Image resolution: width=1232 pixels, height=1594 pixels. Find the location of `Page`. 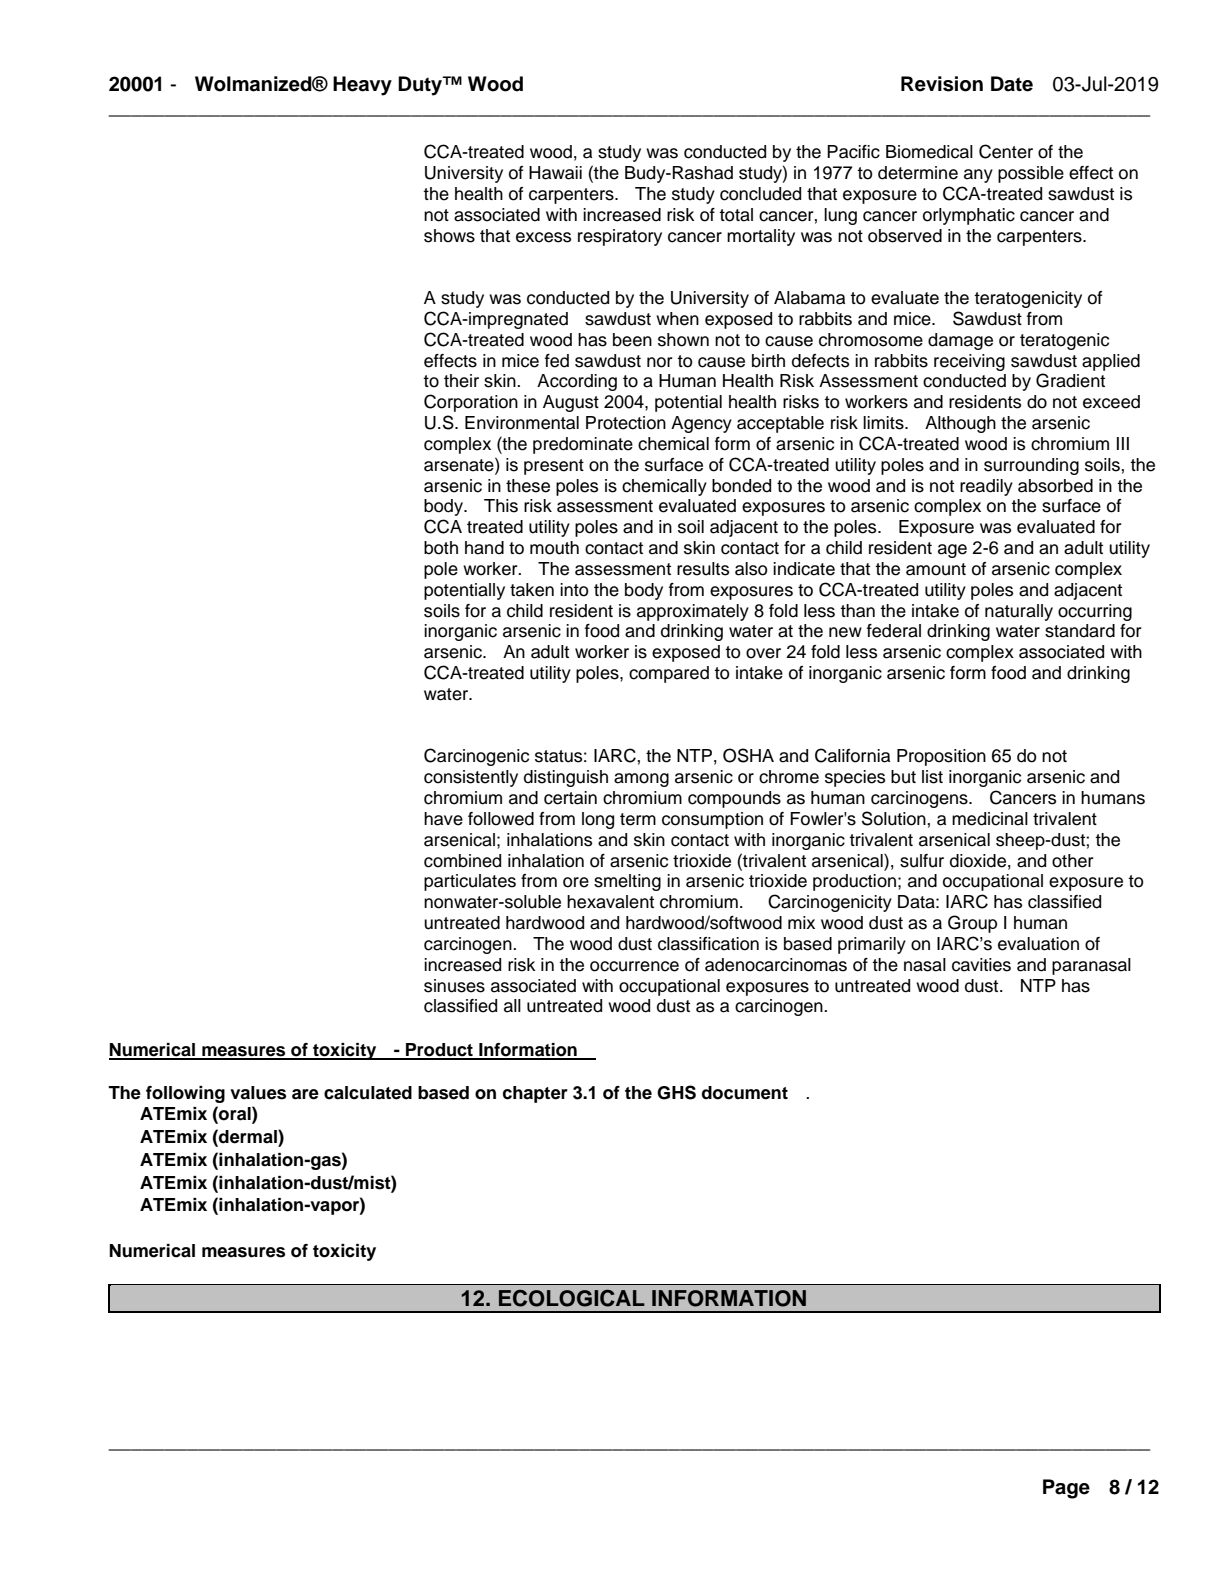

Page is located at coordinates (1066, 1489).
